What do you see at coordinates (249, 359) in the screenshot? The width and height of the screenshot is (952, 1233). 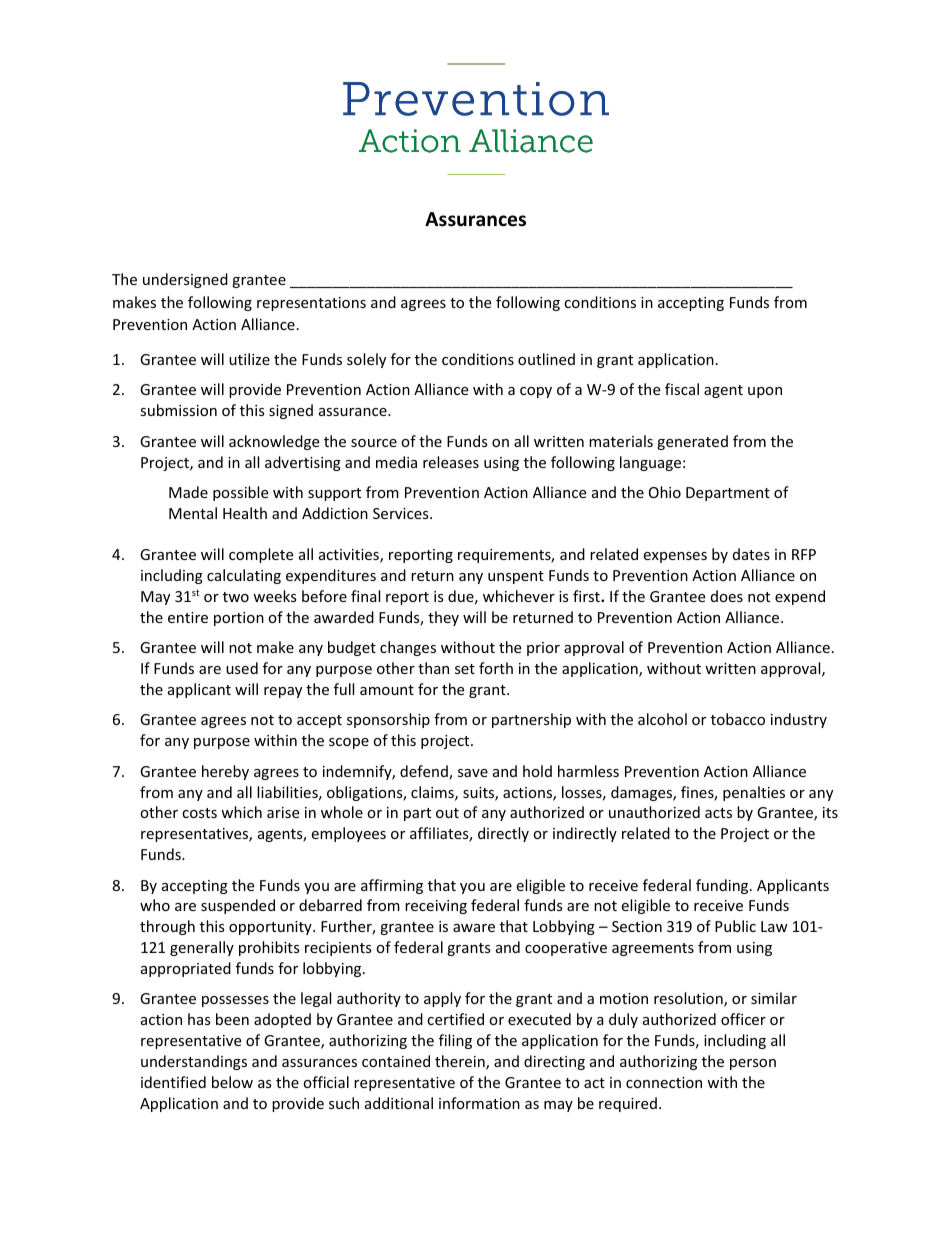 I see `utilize` at bounding box center [249, 359].
